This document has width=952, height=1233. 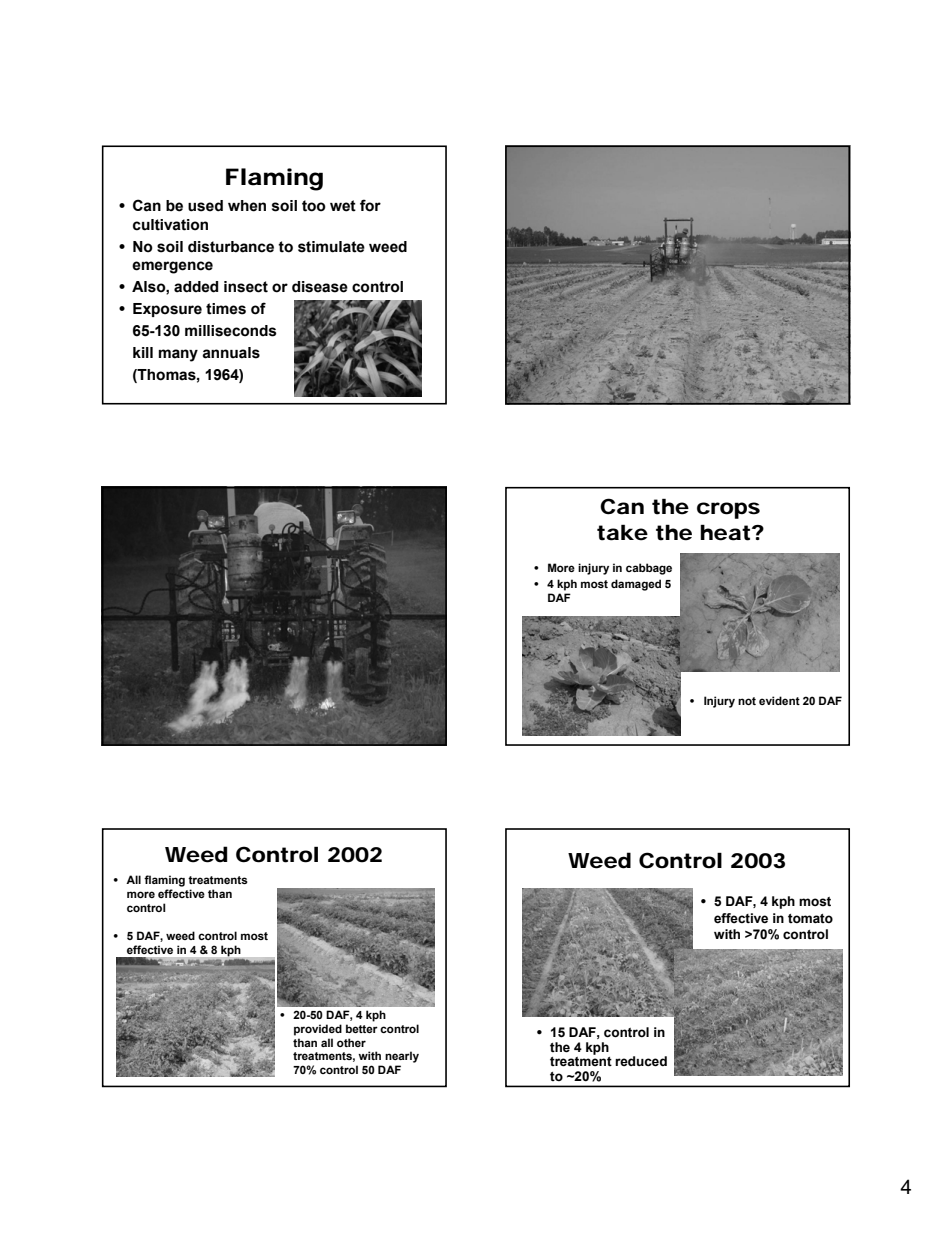 What do you see at coordinates (779, 700) in the document?
I see `evident` at bounding box center [779, 700].
